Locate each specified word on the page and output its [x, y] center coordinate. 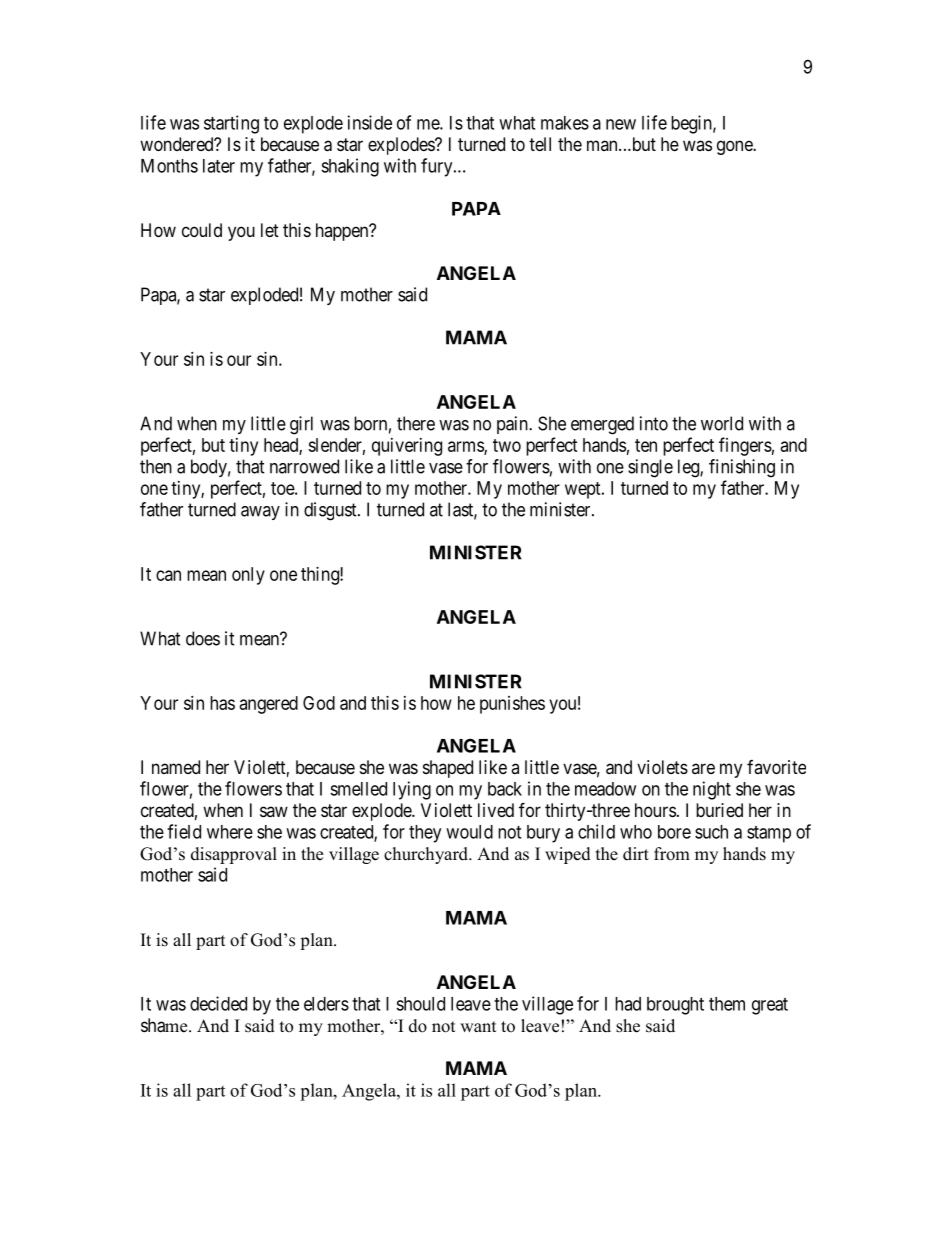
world [722, 423]
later [219, 166]
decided [218, 1003]
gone [735, 147]
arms [466, 447]
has [222, 703]
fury [438, 167]
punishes [512, 705]
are [703, 768]
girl [301, 425]
